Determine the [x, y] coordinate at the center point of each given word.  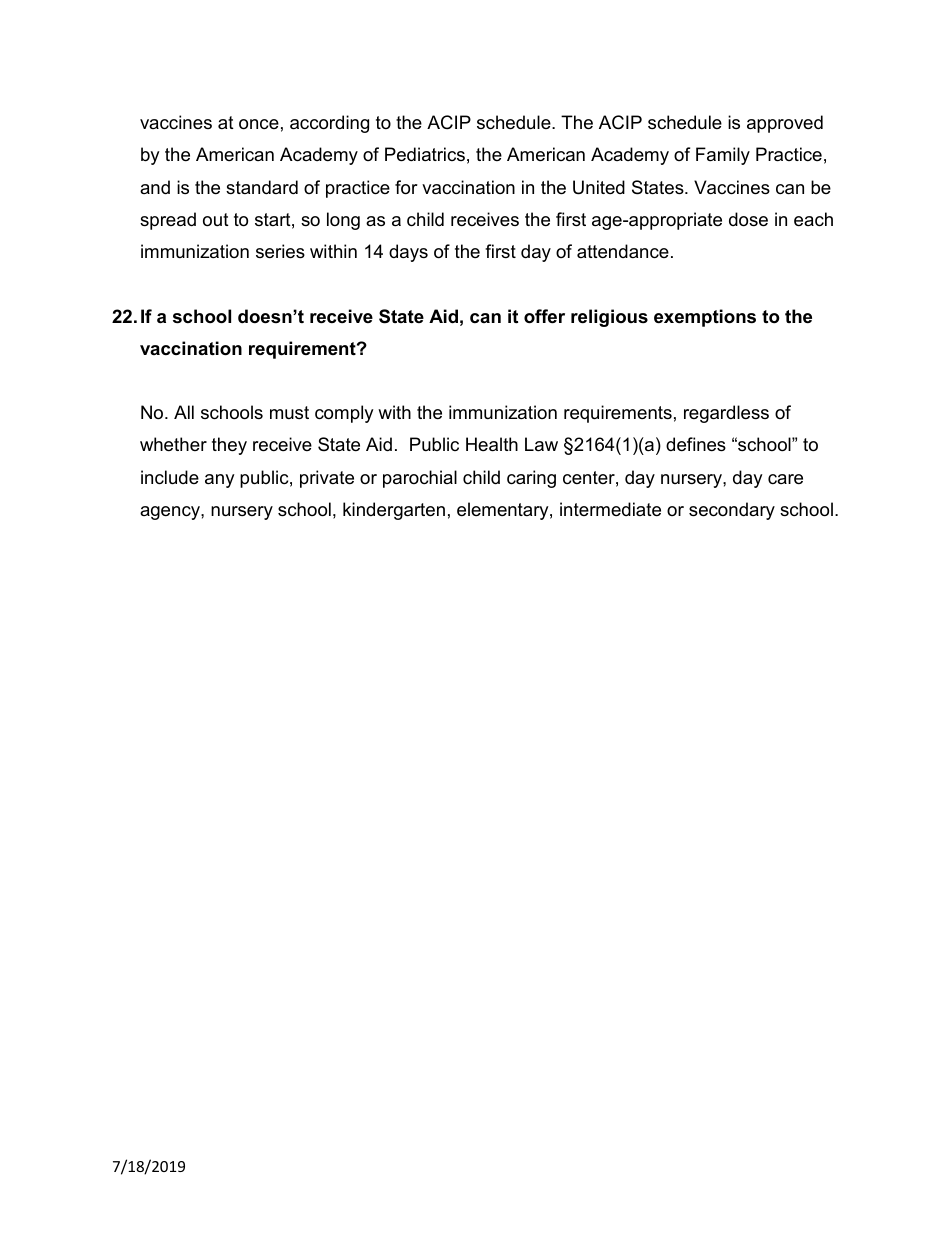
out [216, 220]
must [289, 412]
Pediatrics [425, 154]
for [406, 187]
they [229, 446]
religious [609, 318]
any [220, 481]
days [408, 253]
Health [492, 444]
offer [544, 316]
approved [785, 124]
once [259, 124]
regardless [726, 414]
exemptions [705, 318]
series [280, 251]
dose [748, 219]
